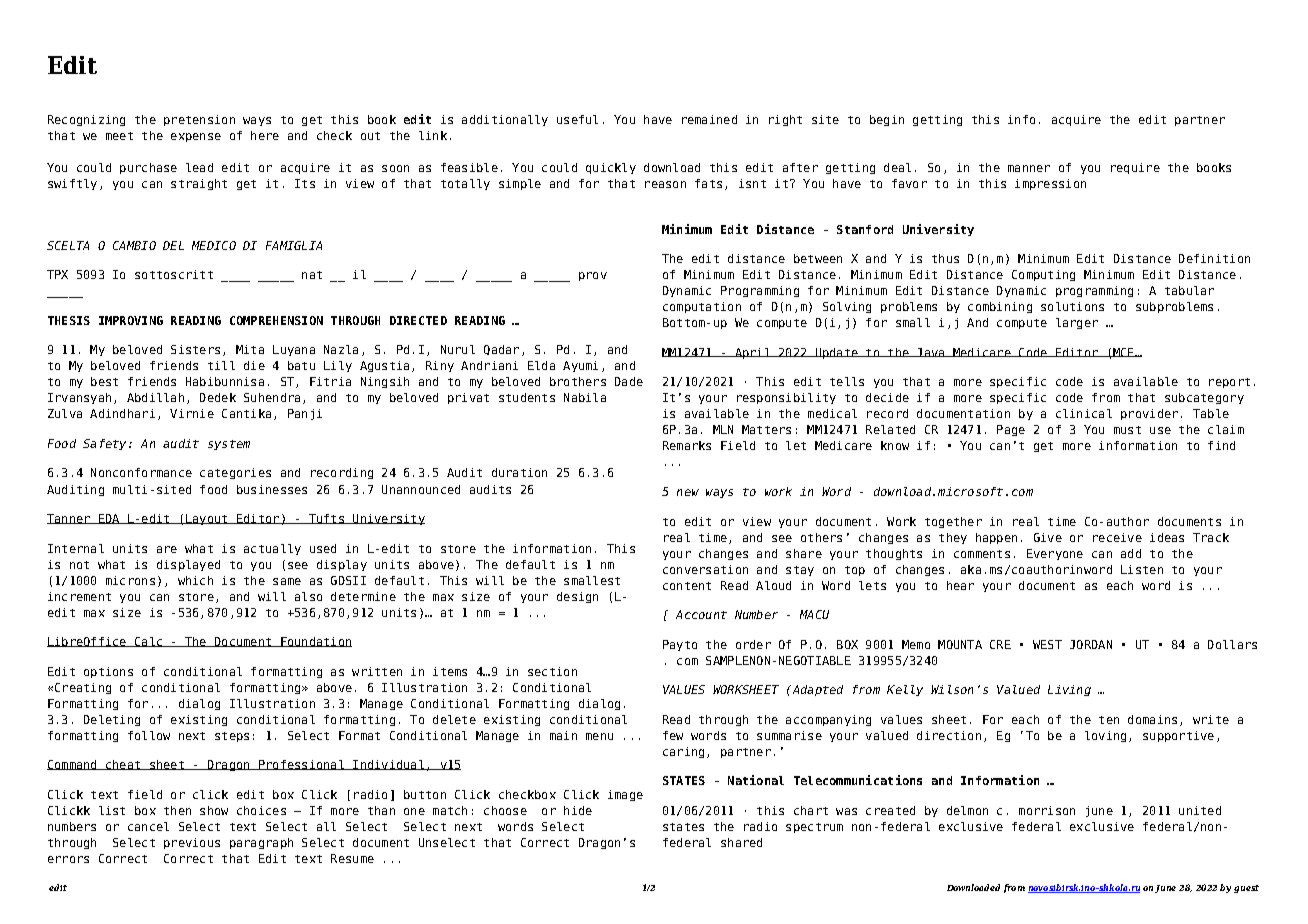 The image size is (1308, 924). Describe the element at coordinates (1135, 168) in the document. I see `require` at that location.
